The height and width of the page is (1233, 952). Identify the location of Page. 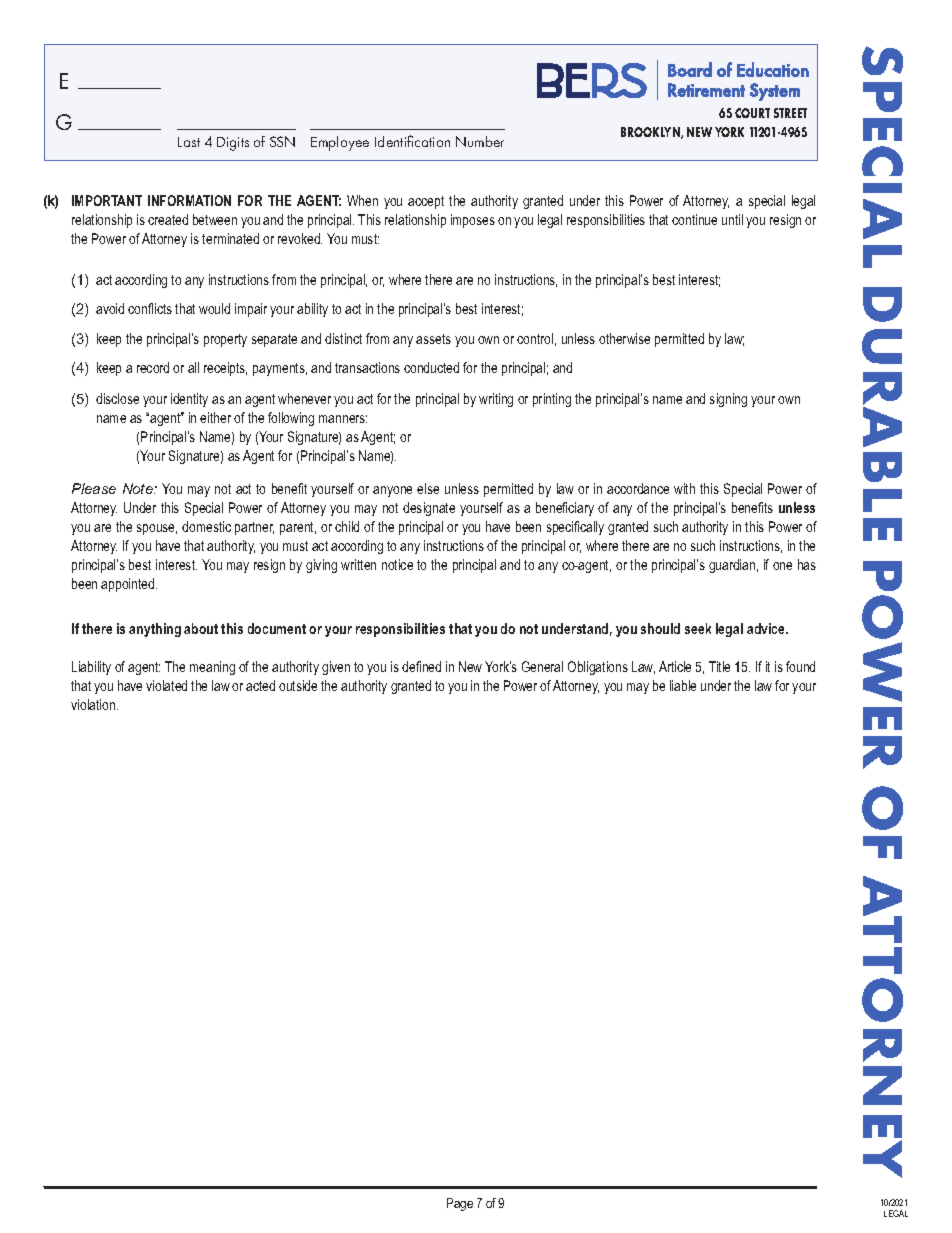
(460, 1204).
